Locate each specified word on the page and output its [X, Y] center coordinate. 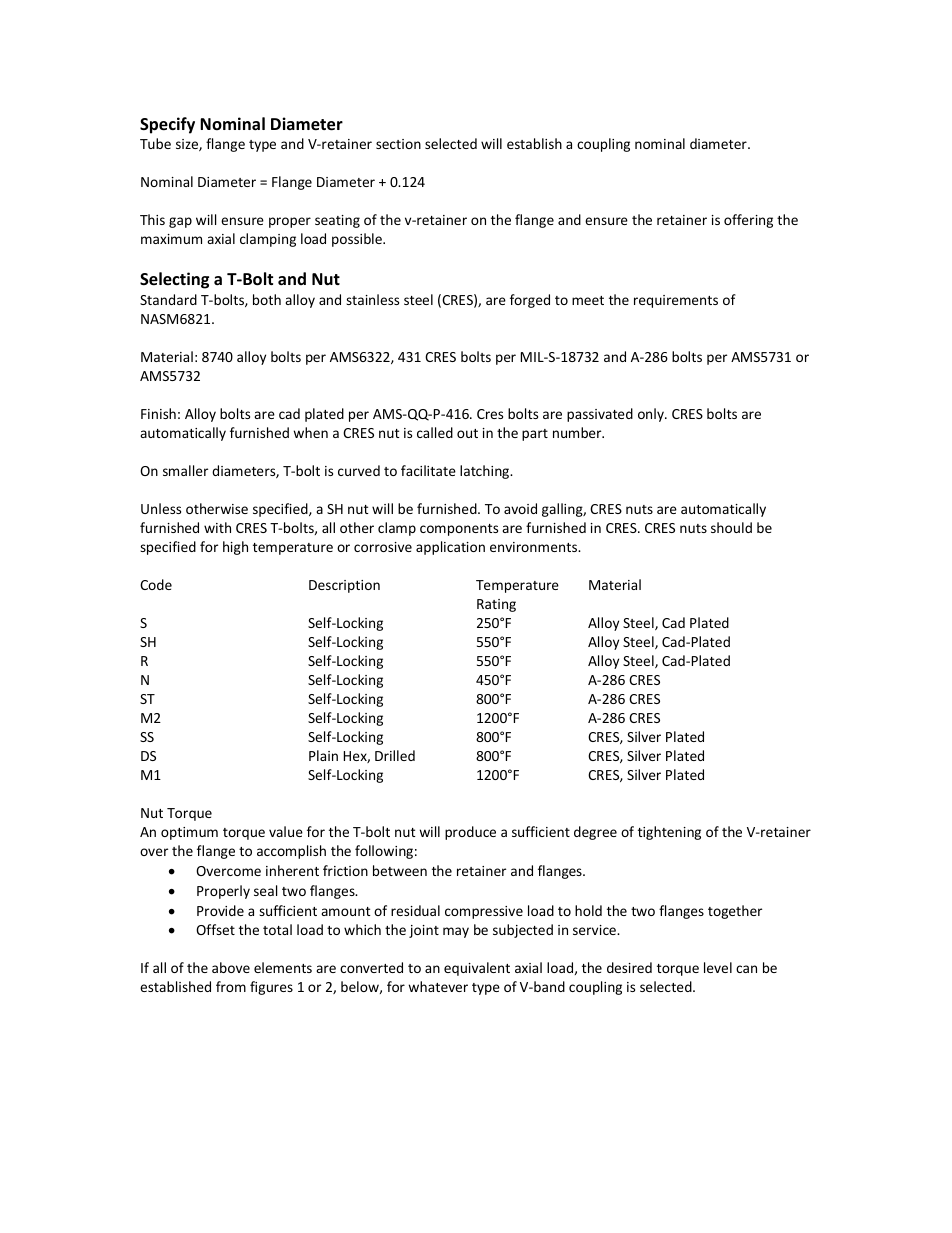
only [652, 415]
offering [748, 221]
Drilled [395, 755]
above [231, 967]
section [398, 144]
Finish [158, 413]
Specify [167, 125]
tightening [669, 833]
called [435, 432]
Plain [323, 755]
